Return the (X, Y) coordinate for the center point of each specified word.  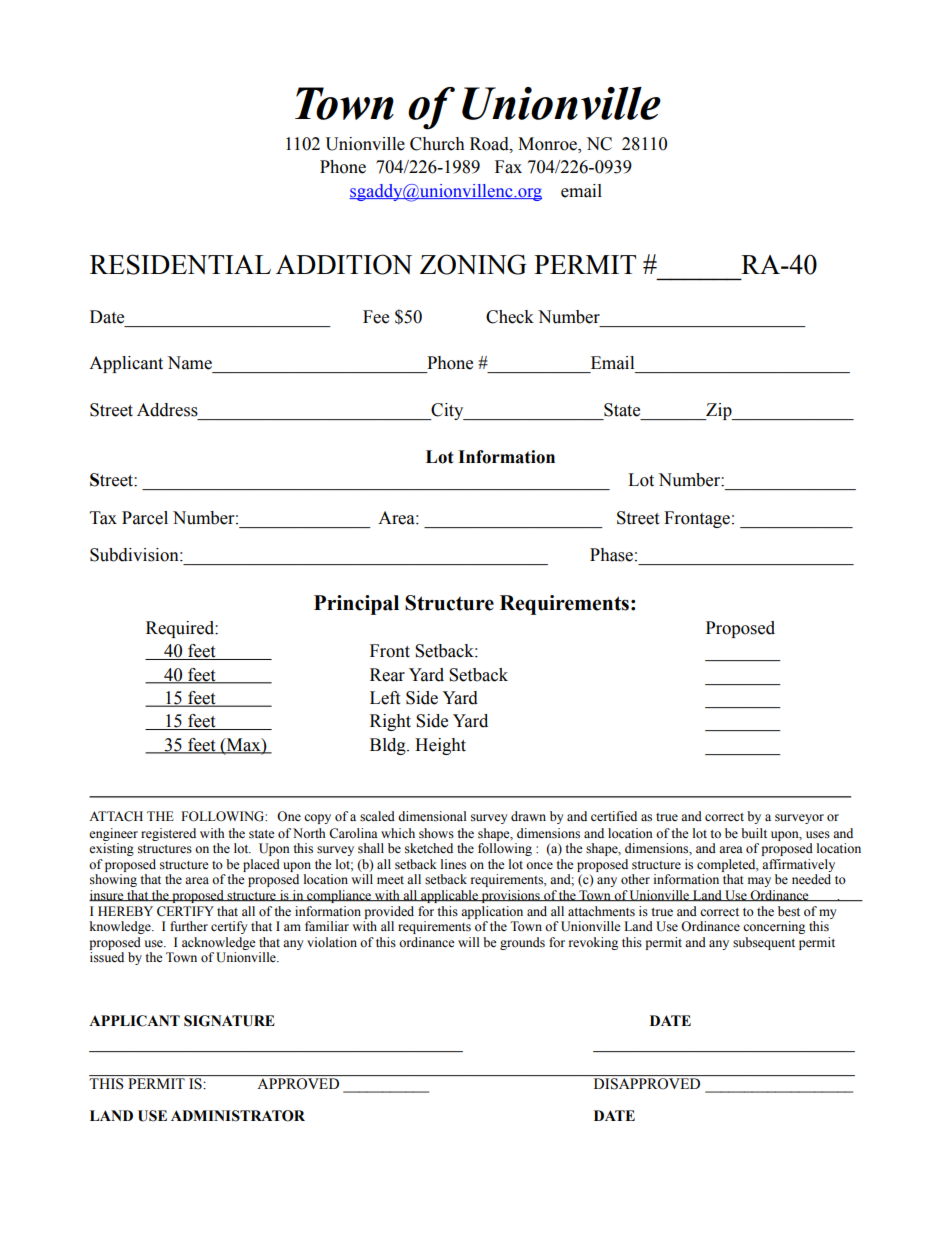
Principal (356, 605)
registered (168, 834)
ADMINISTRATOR (238, 1116)
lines (453, 864)
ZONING (473, 264)
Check (510, 317)
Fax (508, 167)
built (754, 833)
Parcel (145, 518)
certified (614, 816)
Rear (387, 675)
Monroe (548, 145)
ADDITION (344, 264)
